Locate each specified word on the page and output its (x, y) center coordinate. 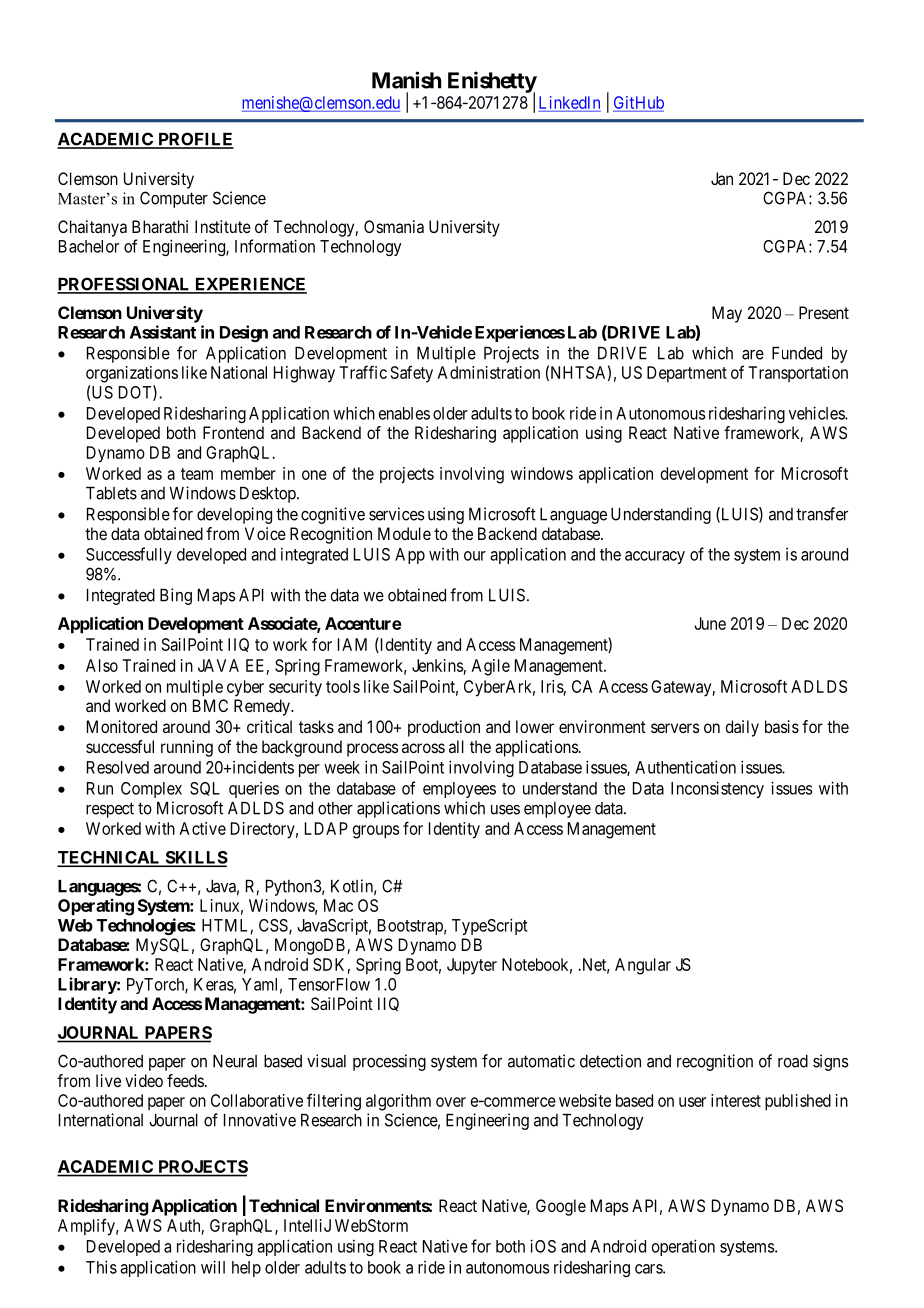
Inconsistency (717, 789)
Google (561, 1207)
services (397, 514)
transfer (822, 514)
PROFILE (195, 140)
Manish (406, 80)
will (213, 1267)
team (197, 474)
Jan (722, 178)
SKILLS (195, 858)
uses (505, 810)
